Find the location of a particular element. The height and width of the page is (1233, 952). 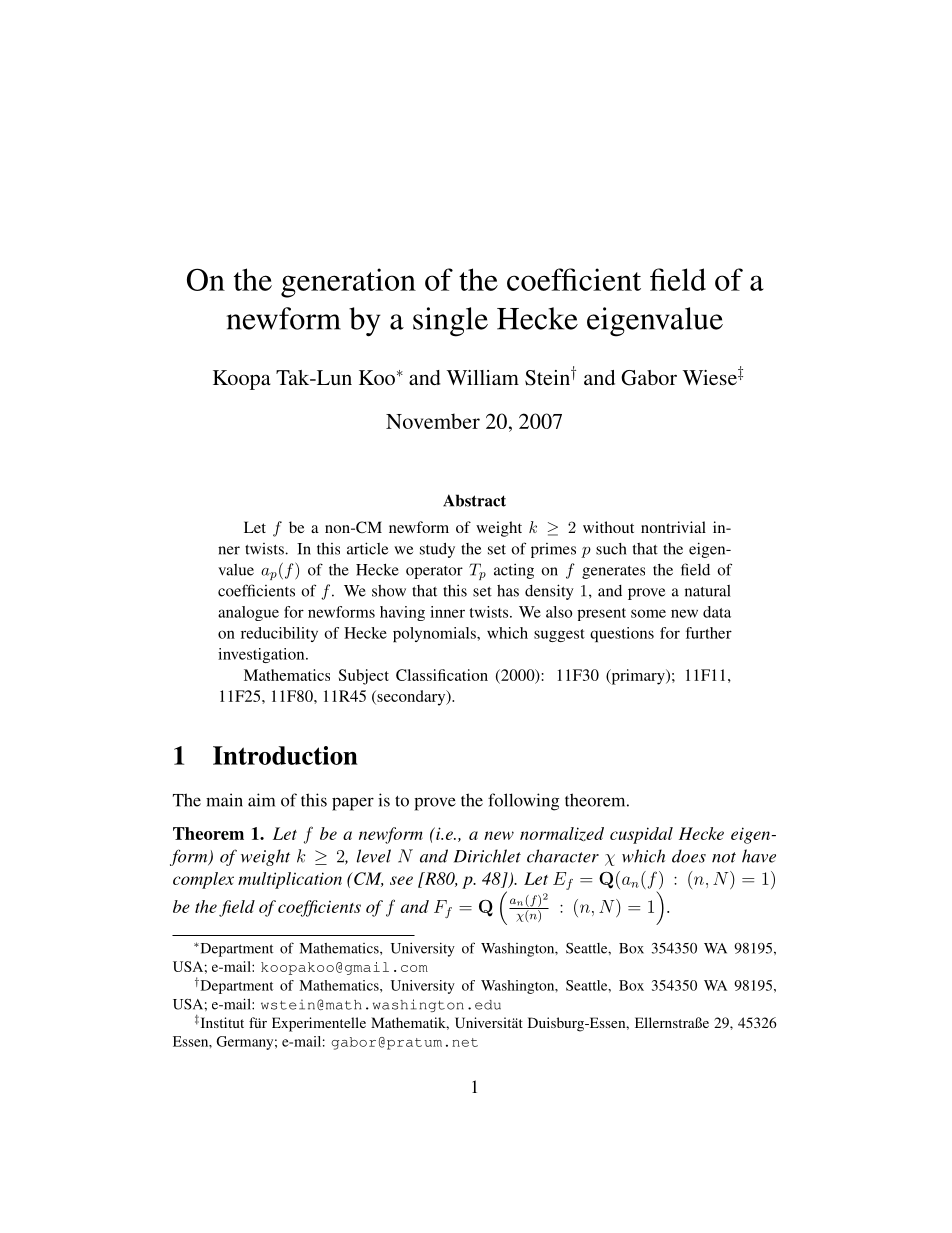

multiplication is located at coordinates (290, 880).
